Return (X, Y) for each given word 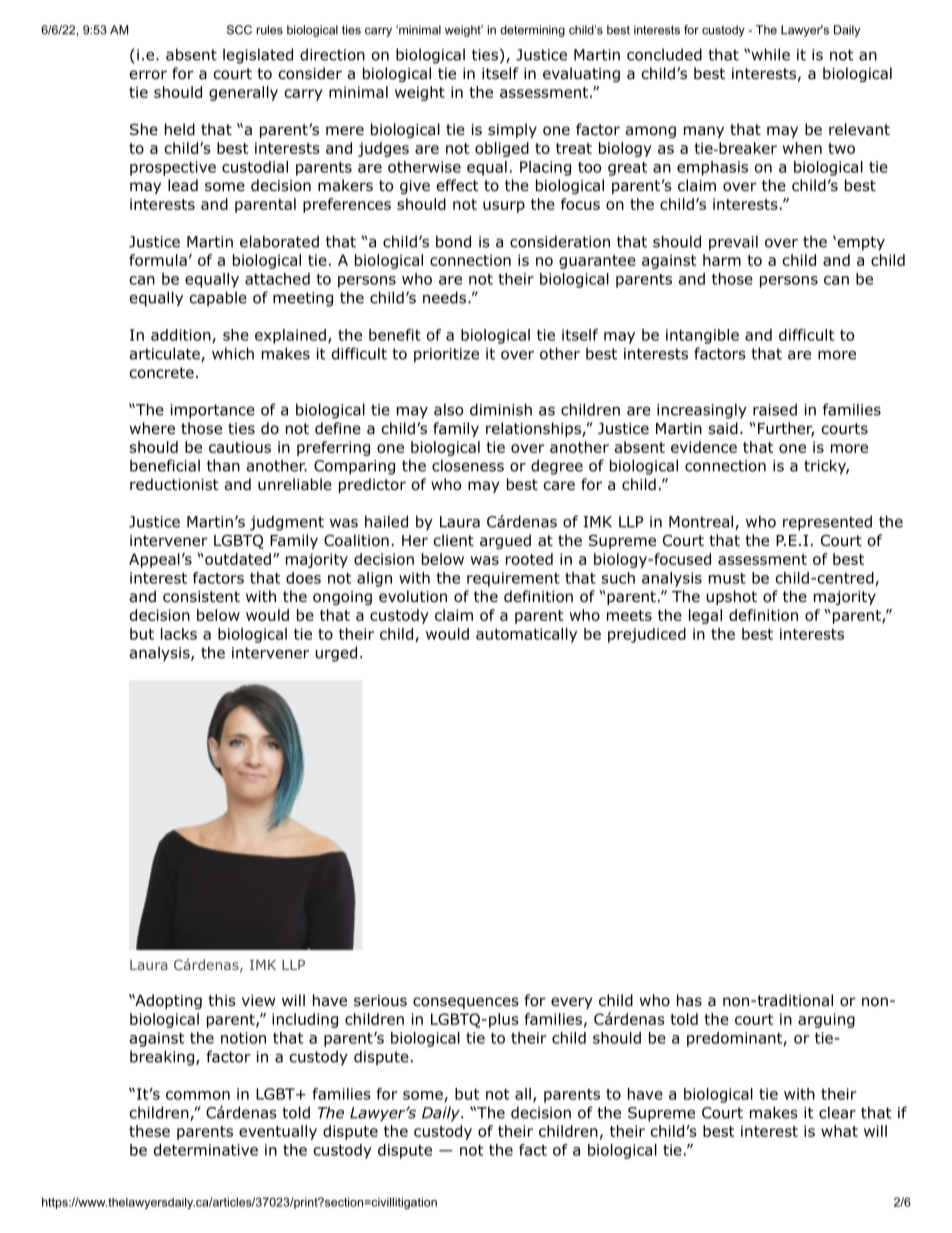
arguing (826, 1020)
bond (453, 241)
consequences (466, 1003)
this (222, 1000)
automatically (526, 635)
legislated (258, 56)
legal (705, 616)
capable (218, 299)
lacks (179, 634)
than (223, 465)
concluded (664, 54)
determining (532, 31)
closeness (468, 465)
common (198, 1095)
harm (722, 260)
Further (786, 429)
